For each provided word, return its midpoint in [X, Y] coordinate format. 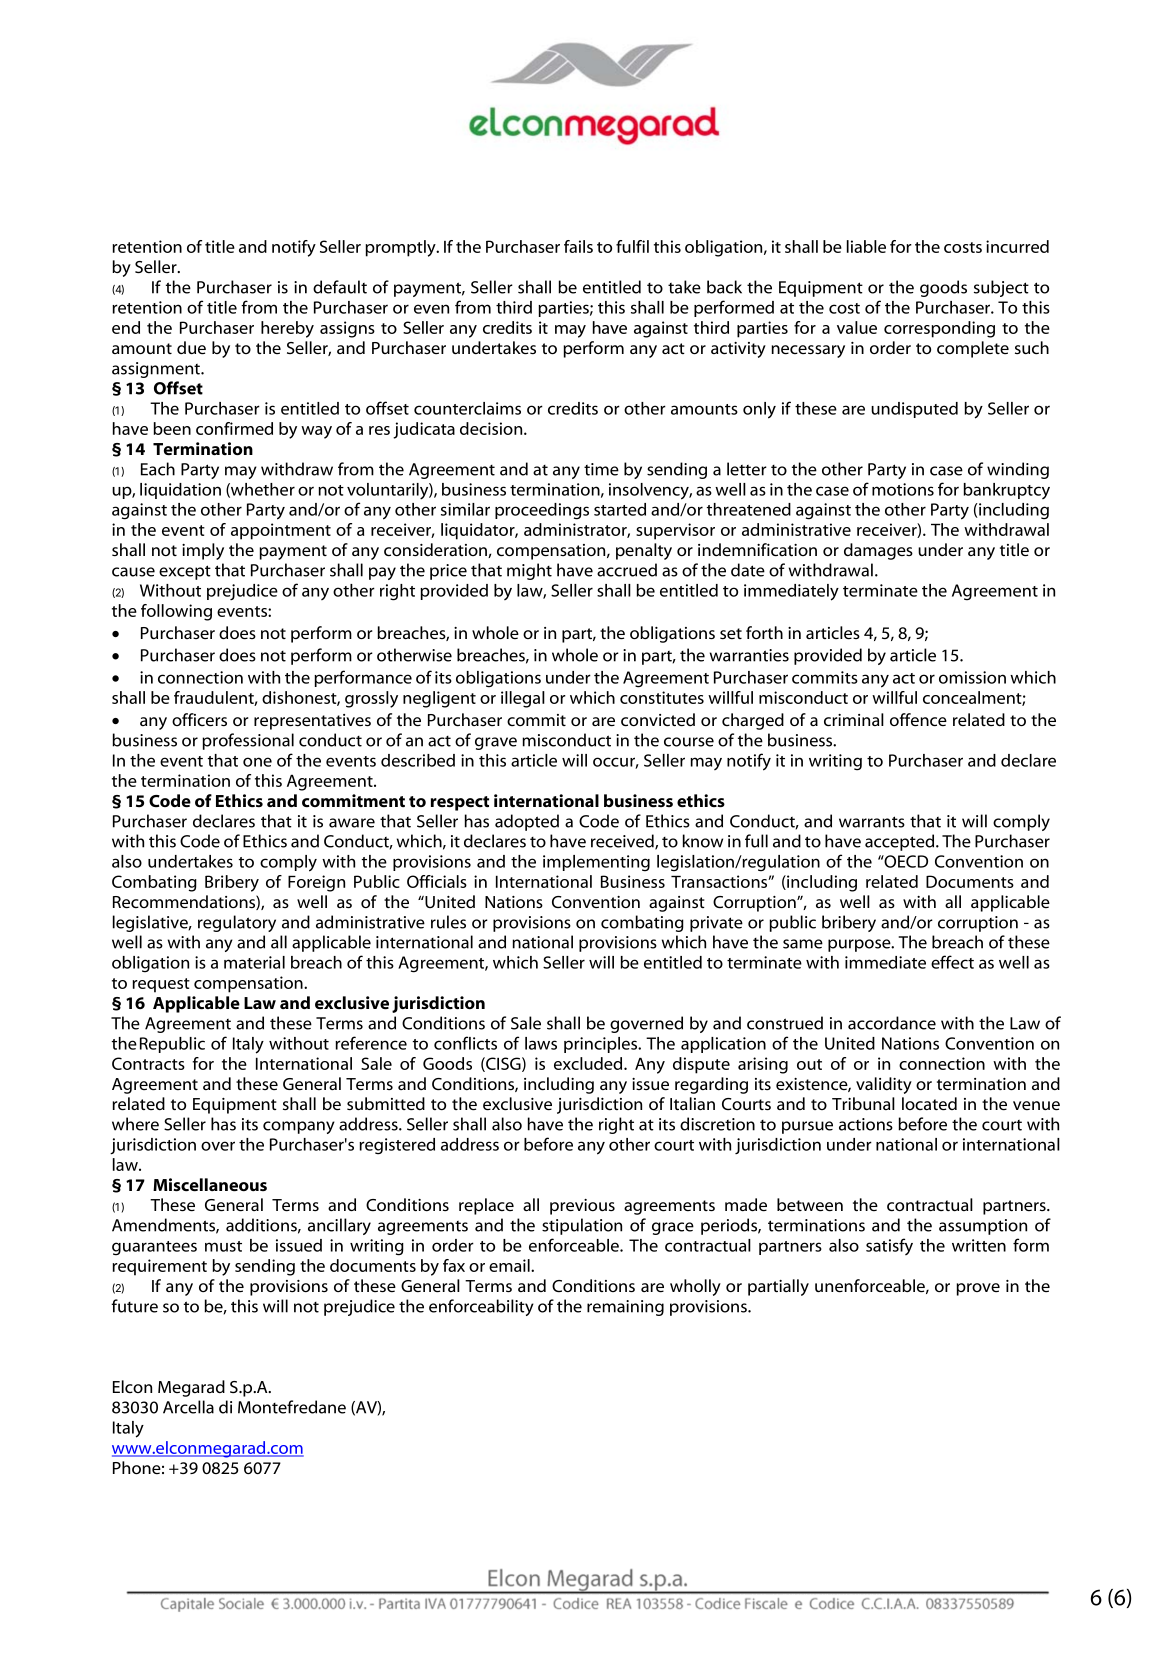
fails [578, 246]
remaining [625, 1308]
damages [878, 551]
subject [1001, 288]
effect [952, 962]
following [176, 612]
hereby [287, 329]
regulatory [237, 923]
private [716, 924]
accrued [627, 570]
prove [978, 1289]
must [223, 1246]
